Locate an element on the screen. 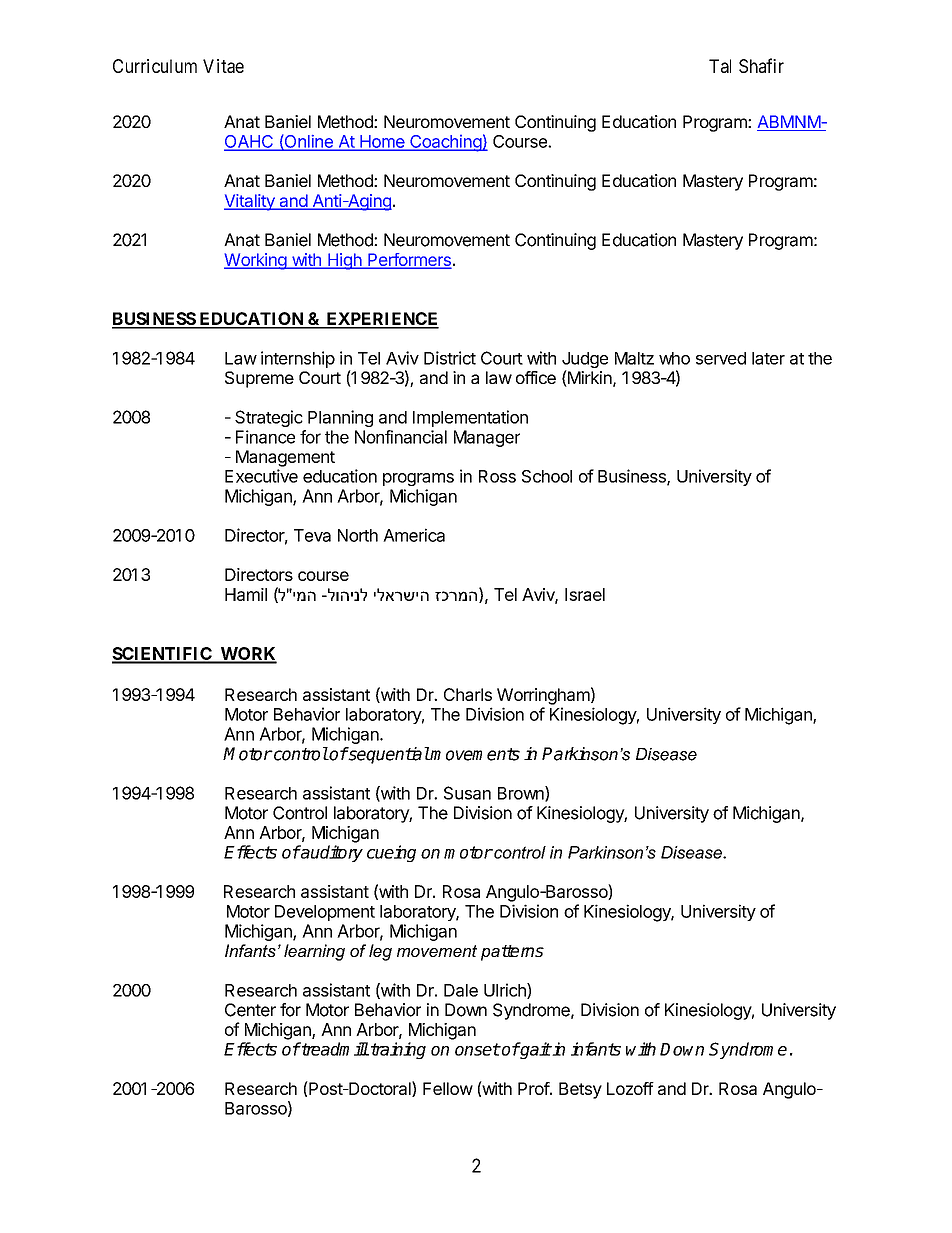  Implementation is located at coordinates (470, 418).
